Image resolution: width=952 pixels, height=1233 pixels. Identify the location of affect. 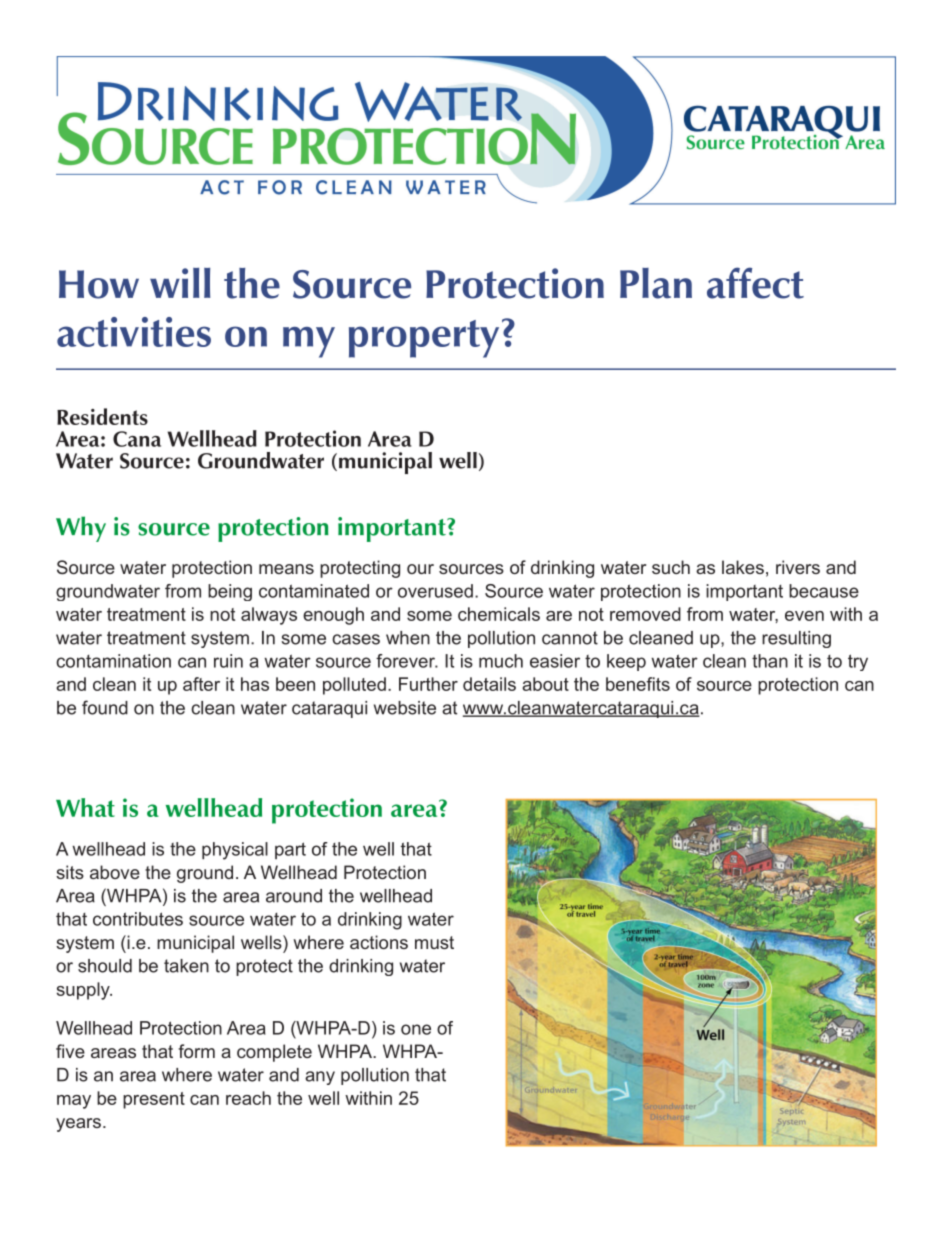
(755, 283).
